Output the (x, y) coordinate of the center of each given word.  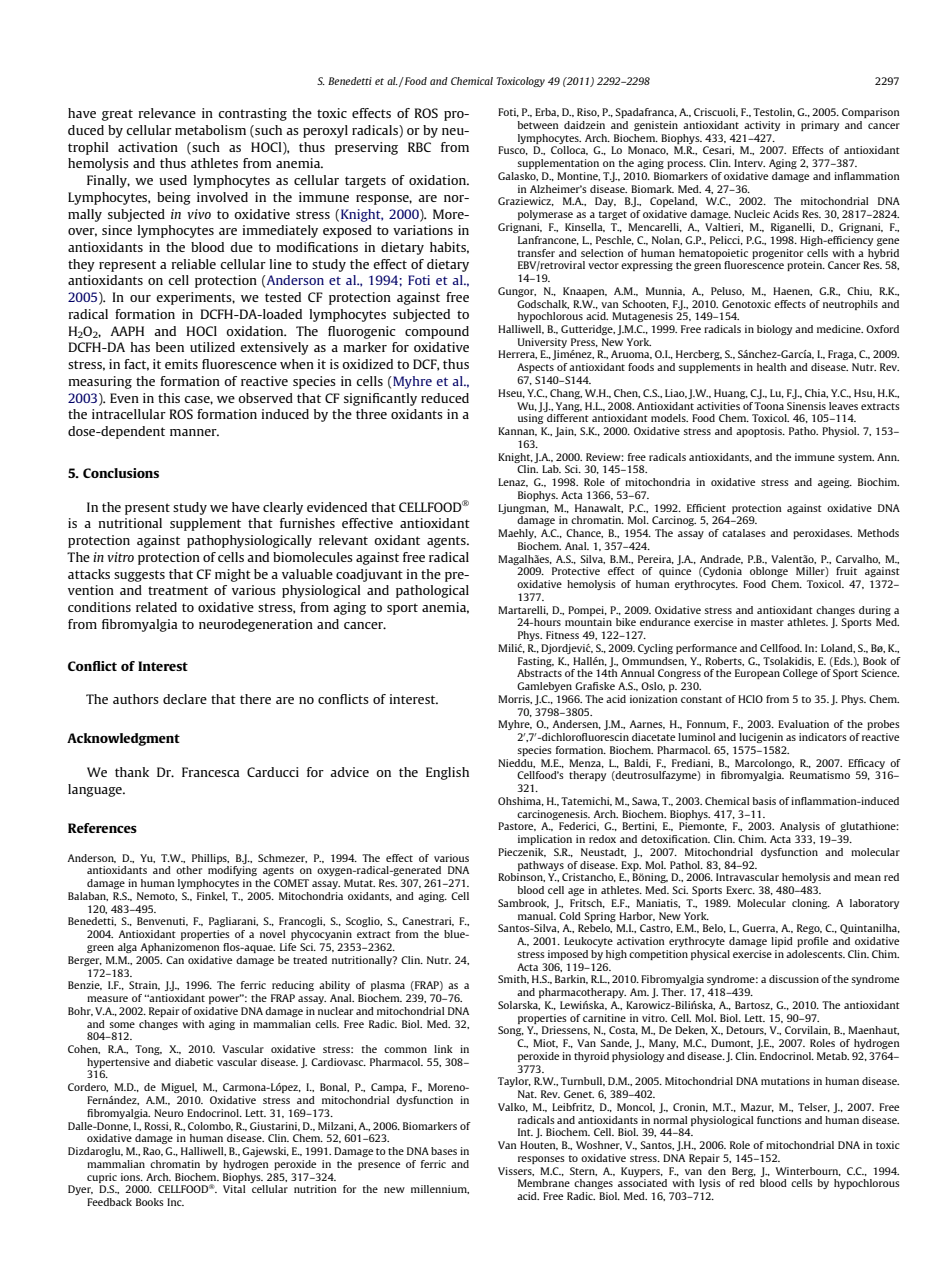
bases (444, 1151)
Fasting (536, 662)
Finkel (212, 896)
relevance (167, 113)
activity (762, 126)
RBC (419, 147)
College (800, 674)
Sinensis (806, 406)
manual (537, 916)
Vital (234, 1189)
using (530, 419)
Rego (809, 929)
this (169, 398)
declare (185, 699)
